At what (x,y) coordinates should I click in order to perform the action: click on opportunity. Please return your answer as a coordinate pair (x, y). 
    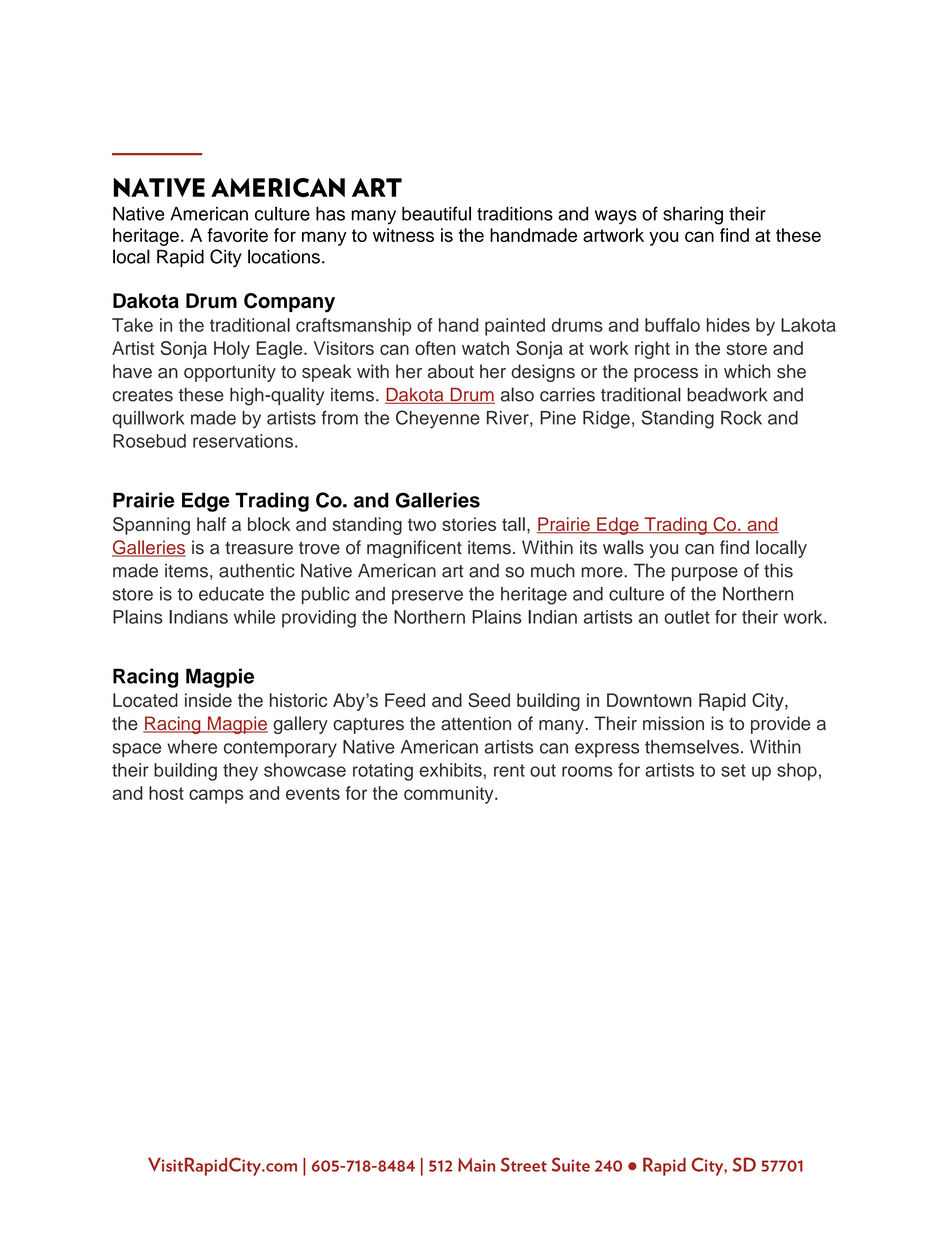
    Looking at the image, I should click on (230, 373).
